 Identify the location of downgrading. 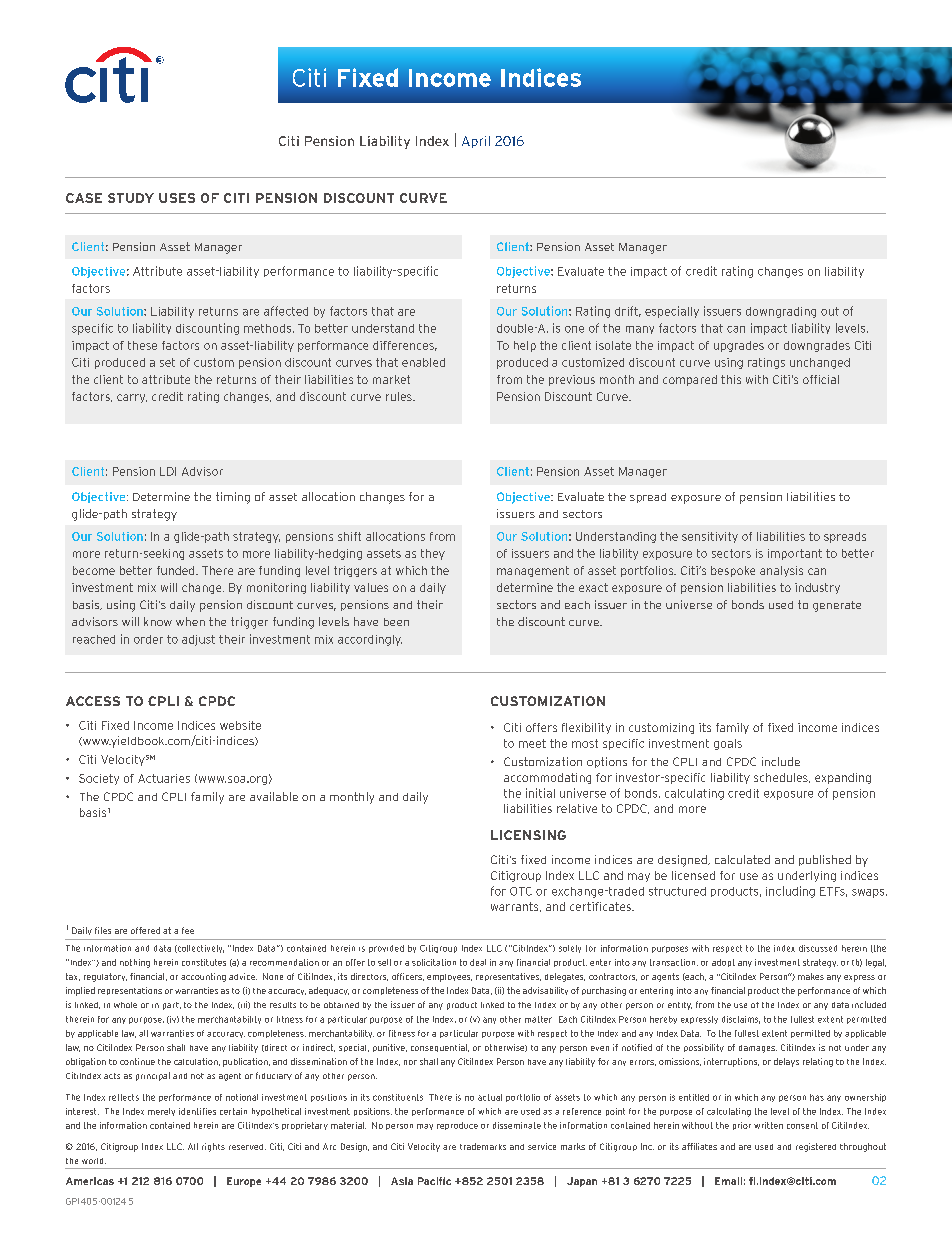
(781, 312).
